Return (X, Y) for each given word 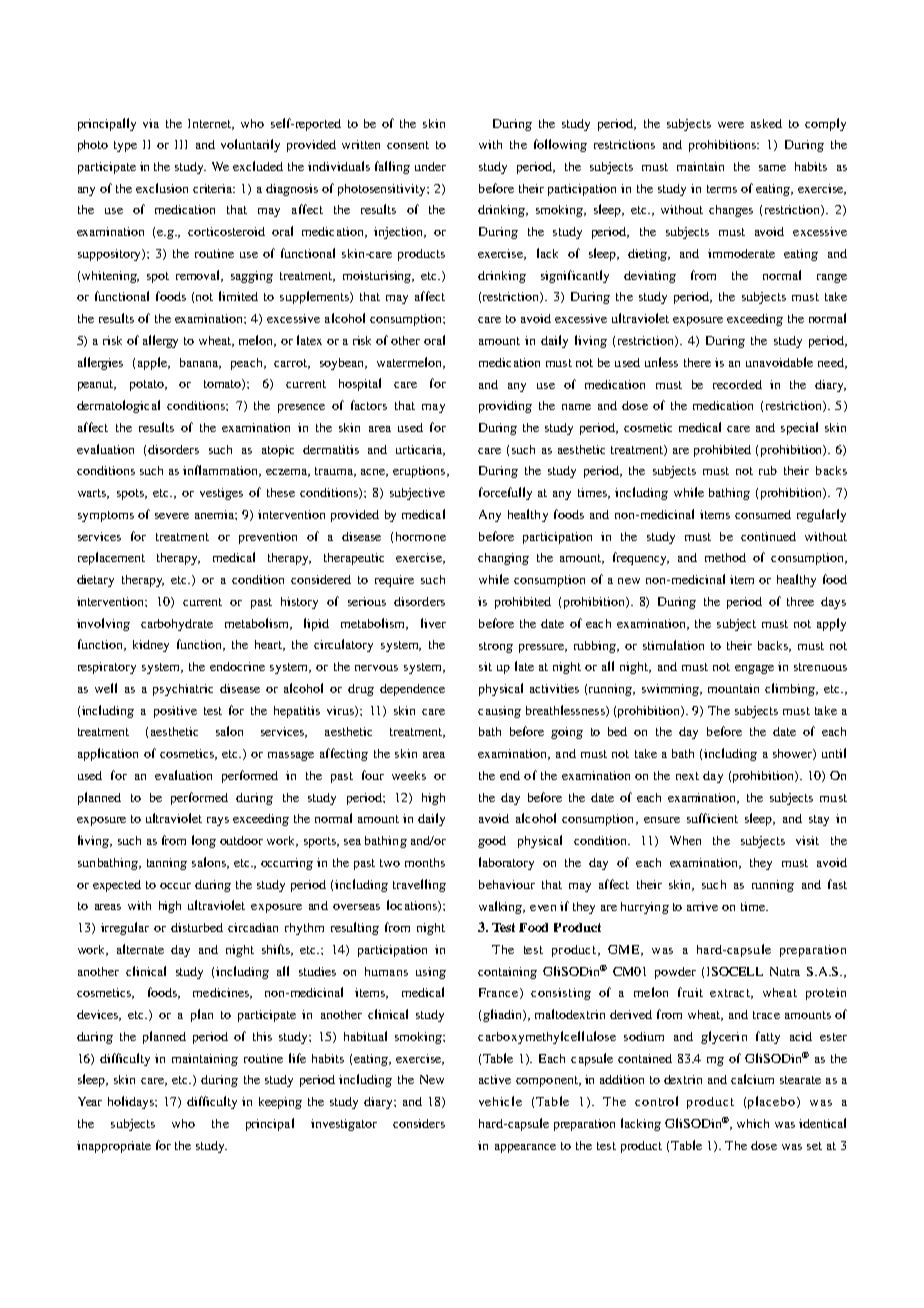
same (772, 168)
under (430, 166)
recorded (737, 384)
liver (433, 623)
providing (505, 407)
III (181, 144)
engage (754, 669)
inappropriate (114, 1147)
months (425, 862)
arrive (702, 906)
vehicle (500, 1101)
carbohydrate (177, 625)
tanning (167, 864)
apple (153, 363)
